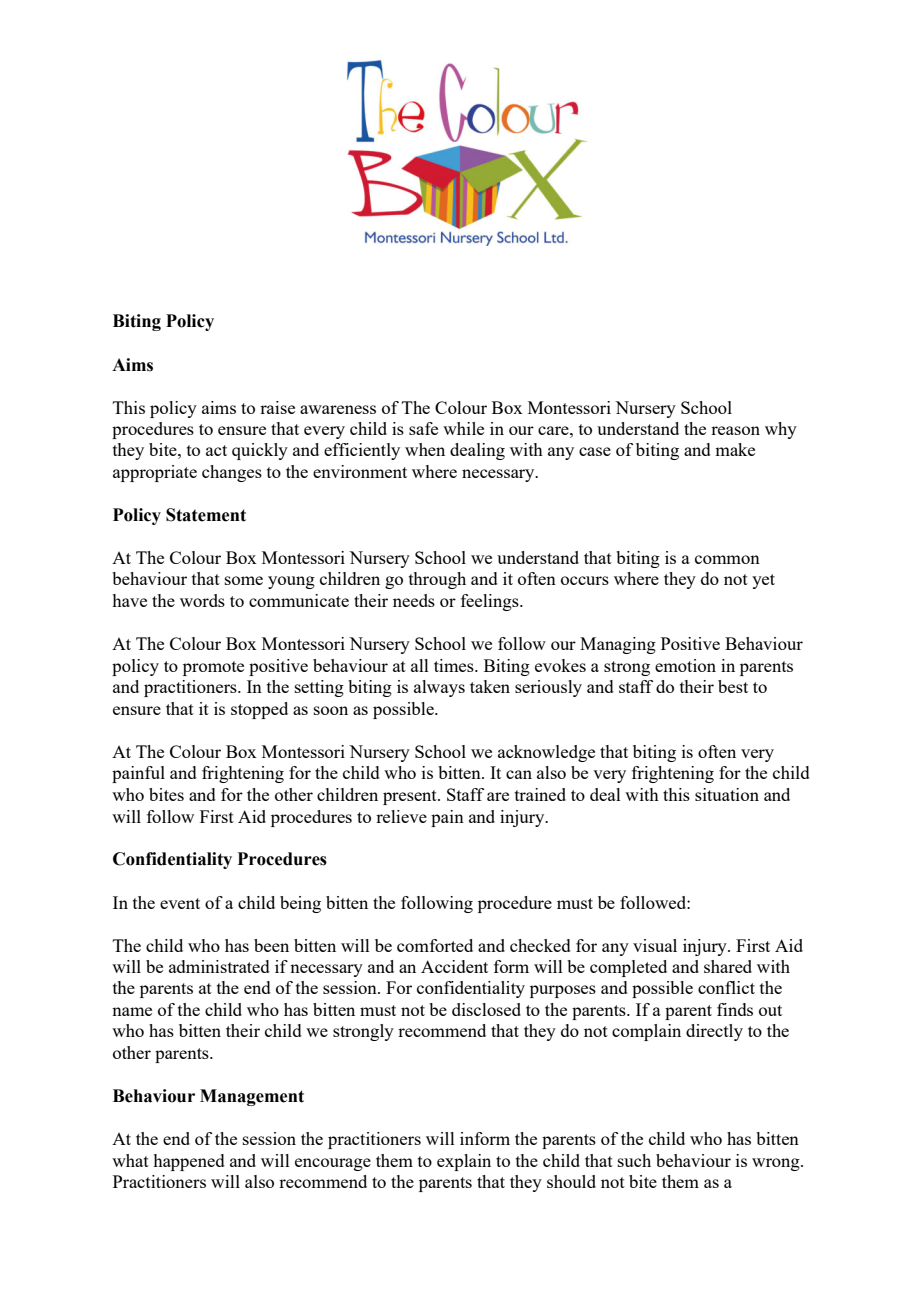 Image resolution: width=924 pixels, height=1308 pixels. What do you see at coordinates (213, 668) in the document?
I see `promote` at bounding box center [213, 668].
